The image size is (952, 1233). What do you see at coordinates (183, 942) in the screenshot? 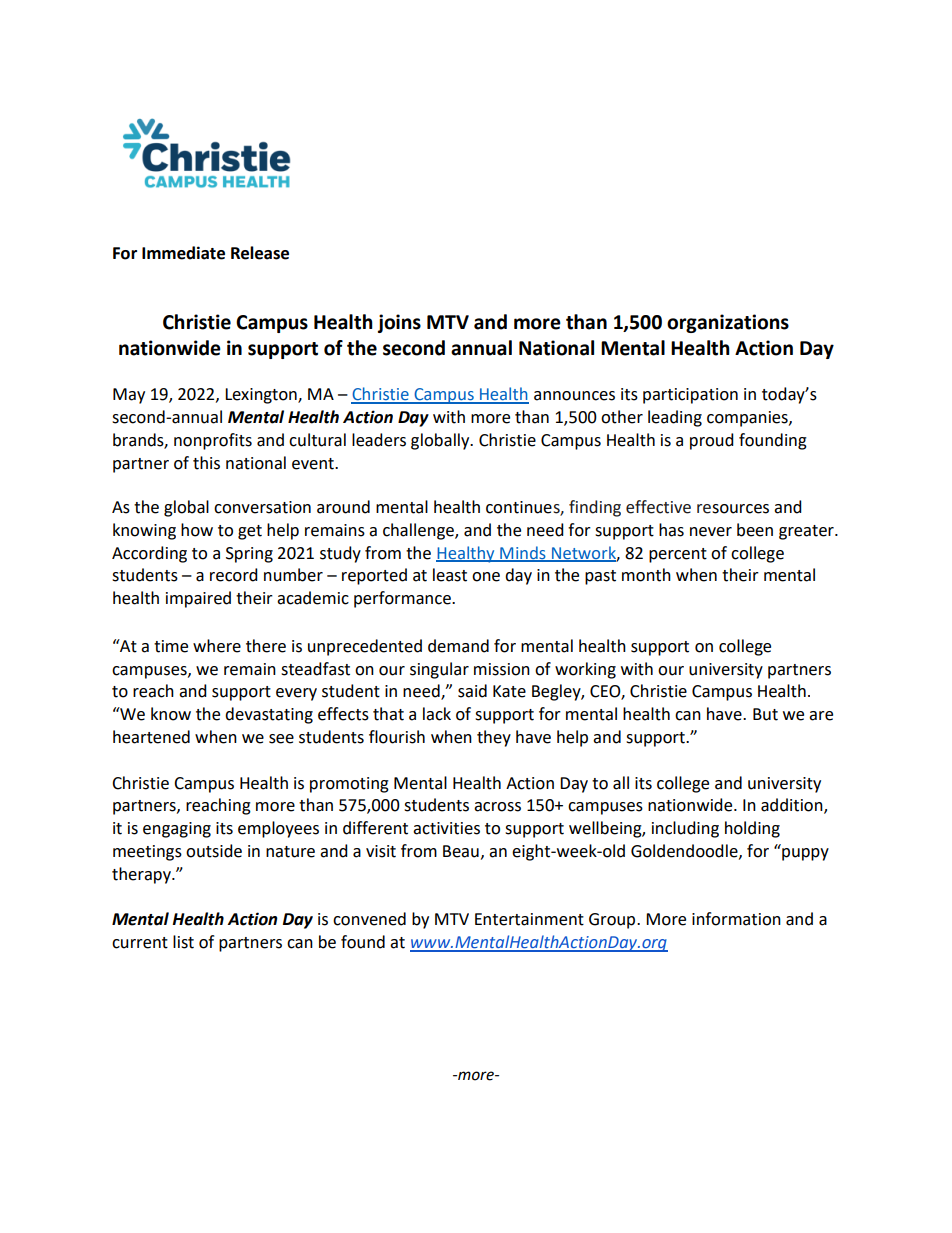
I see `list` at bounding box center [183, 942].
